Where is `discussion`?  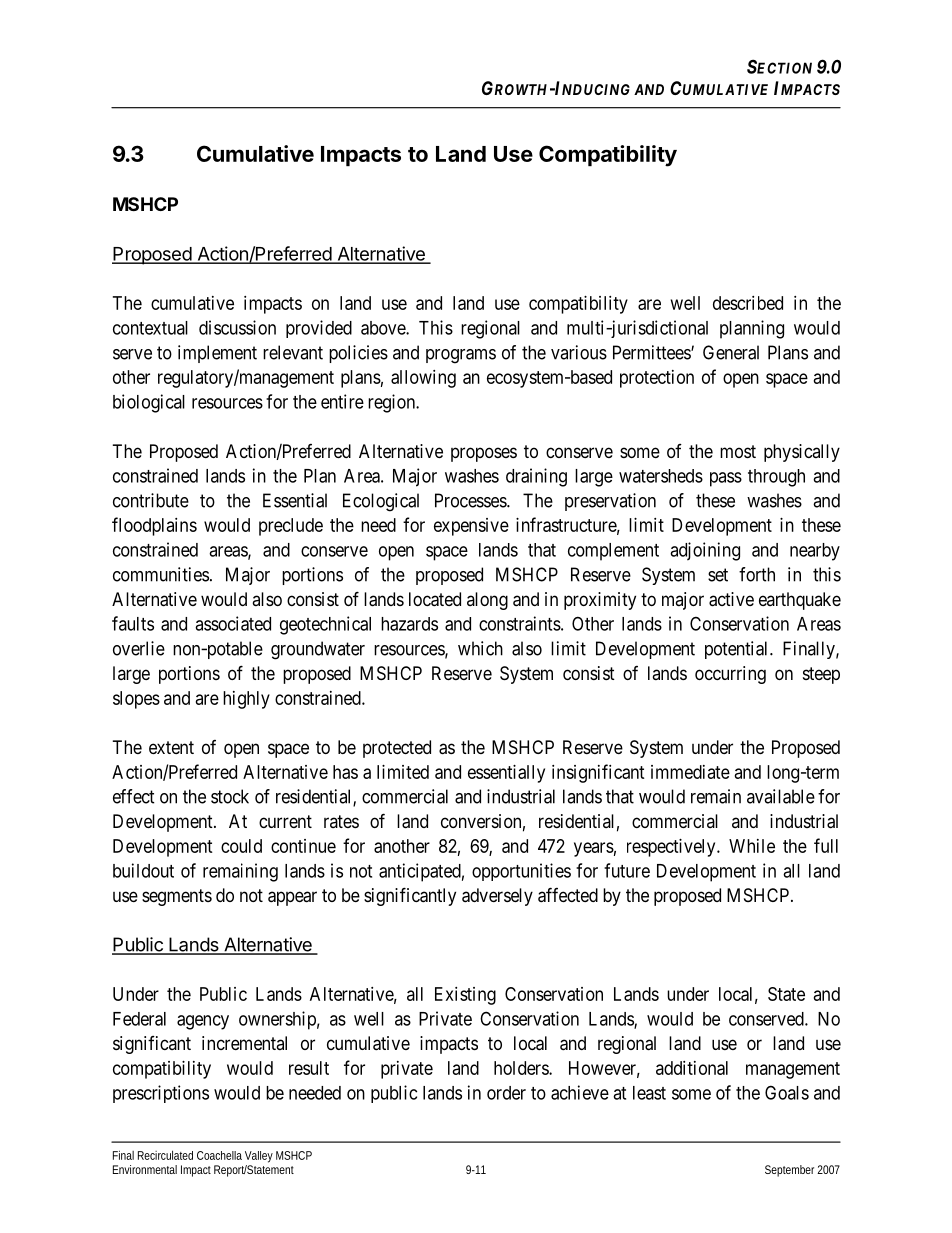 discussion is located at coordinates (237, 327).
